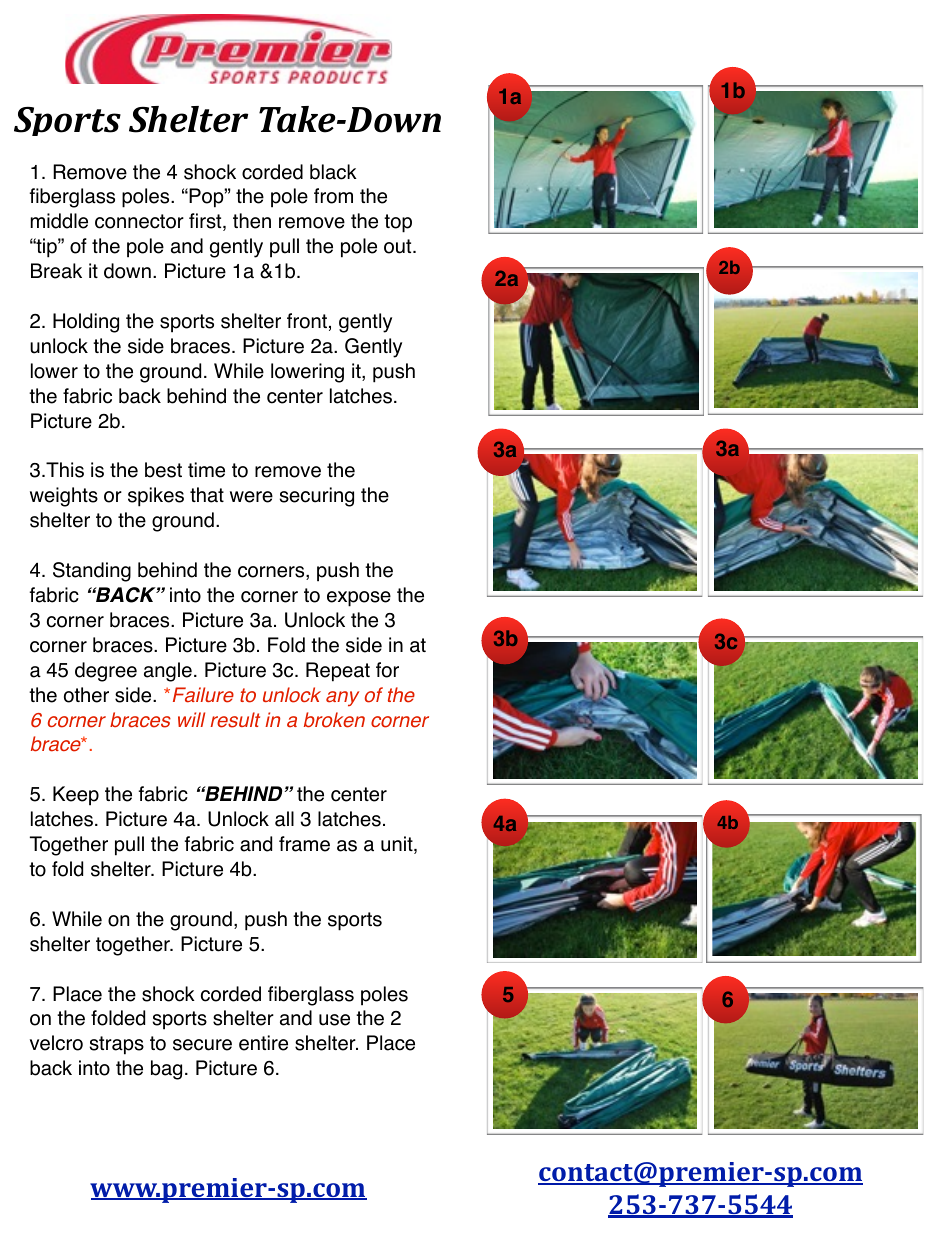 This page has width=952, height=1233. I want to click on Standing, so click(92, 572).
